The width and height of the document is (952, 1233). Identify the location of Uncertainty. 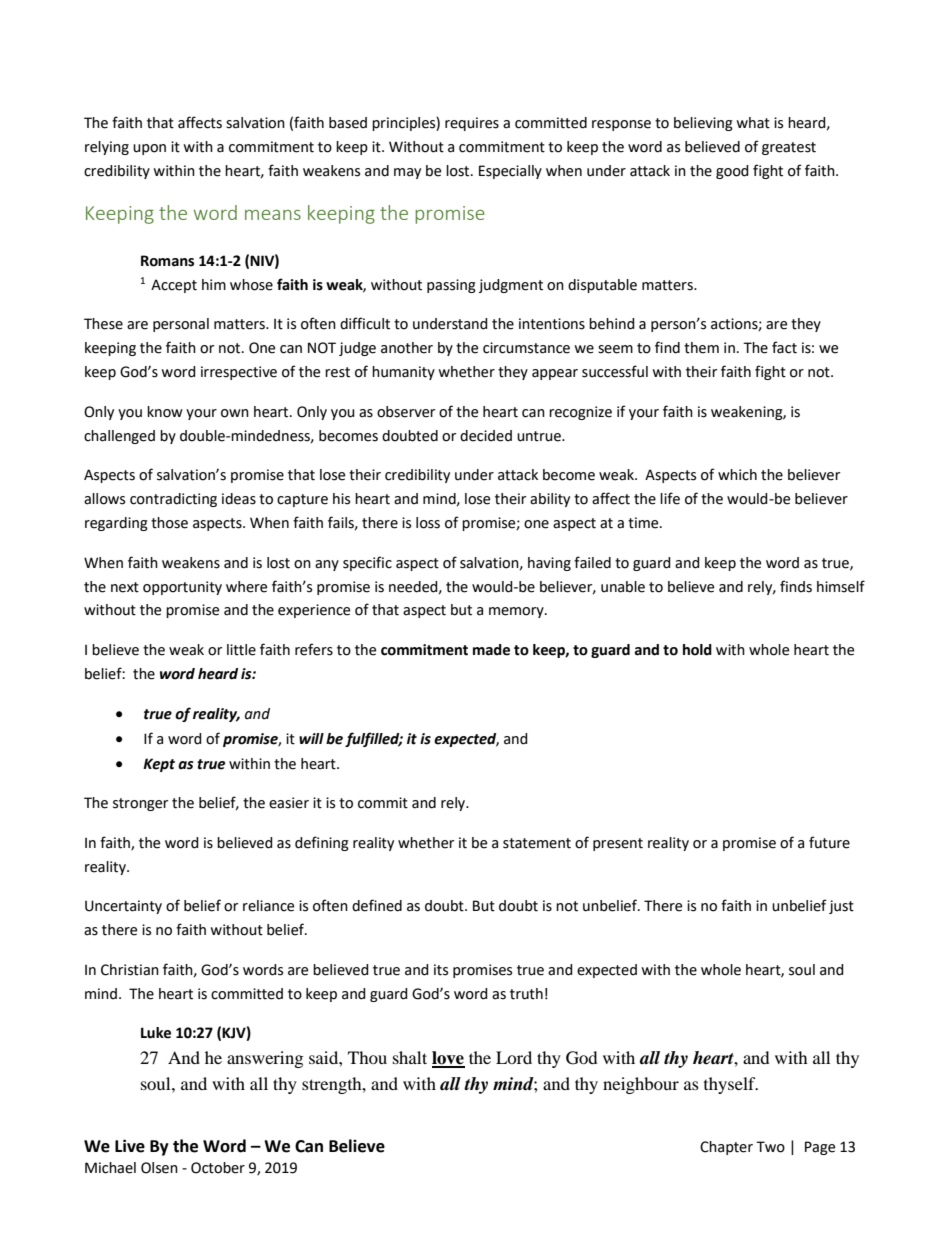
(123, 907).
